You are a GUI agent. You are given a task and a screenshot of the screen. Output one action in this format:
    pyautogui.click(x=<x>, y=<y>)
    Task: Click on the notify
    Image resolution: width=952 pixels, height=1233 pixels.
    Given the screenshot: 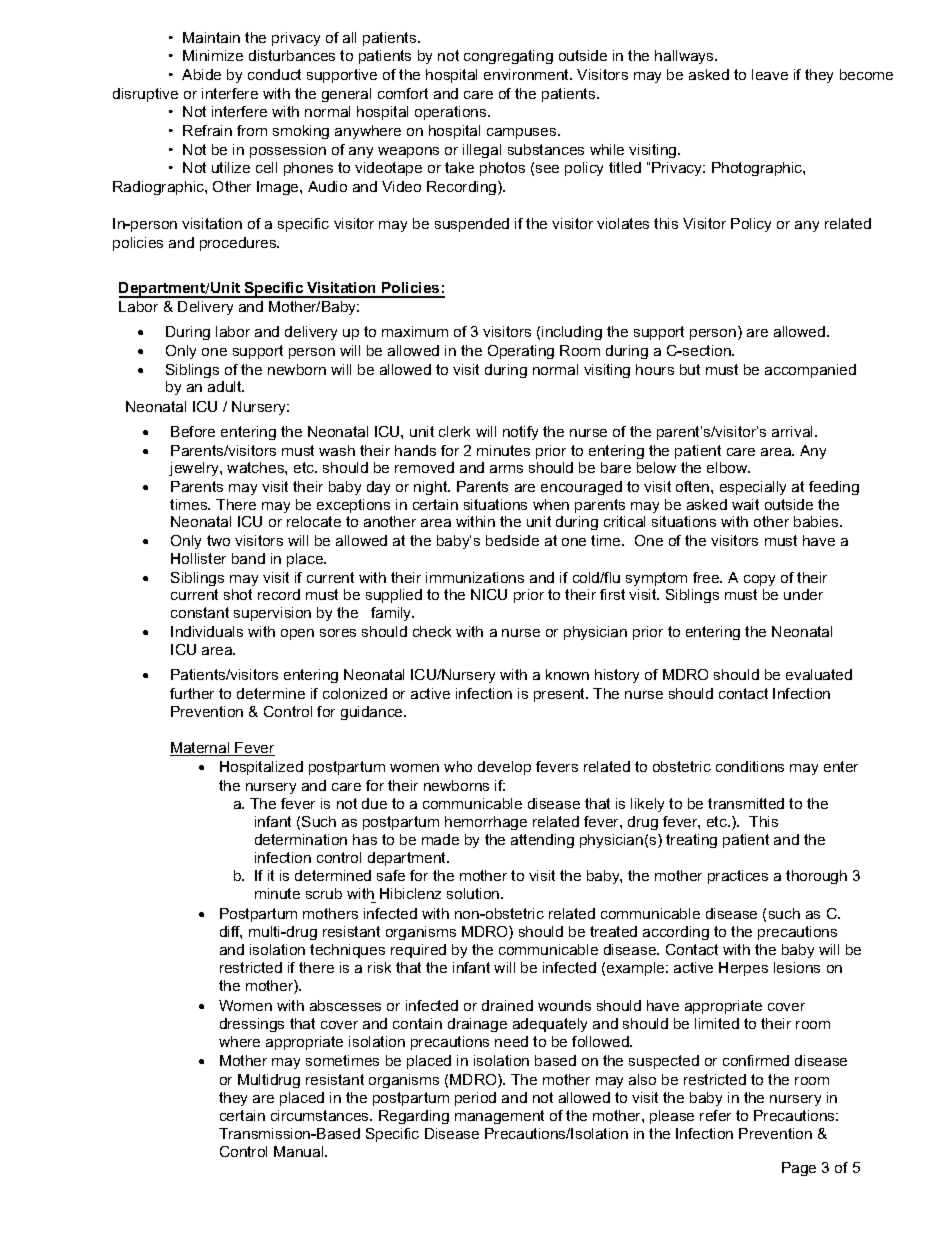 What is the action you would take?
    pyautogui.click(x=520, y=433)
